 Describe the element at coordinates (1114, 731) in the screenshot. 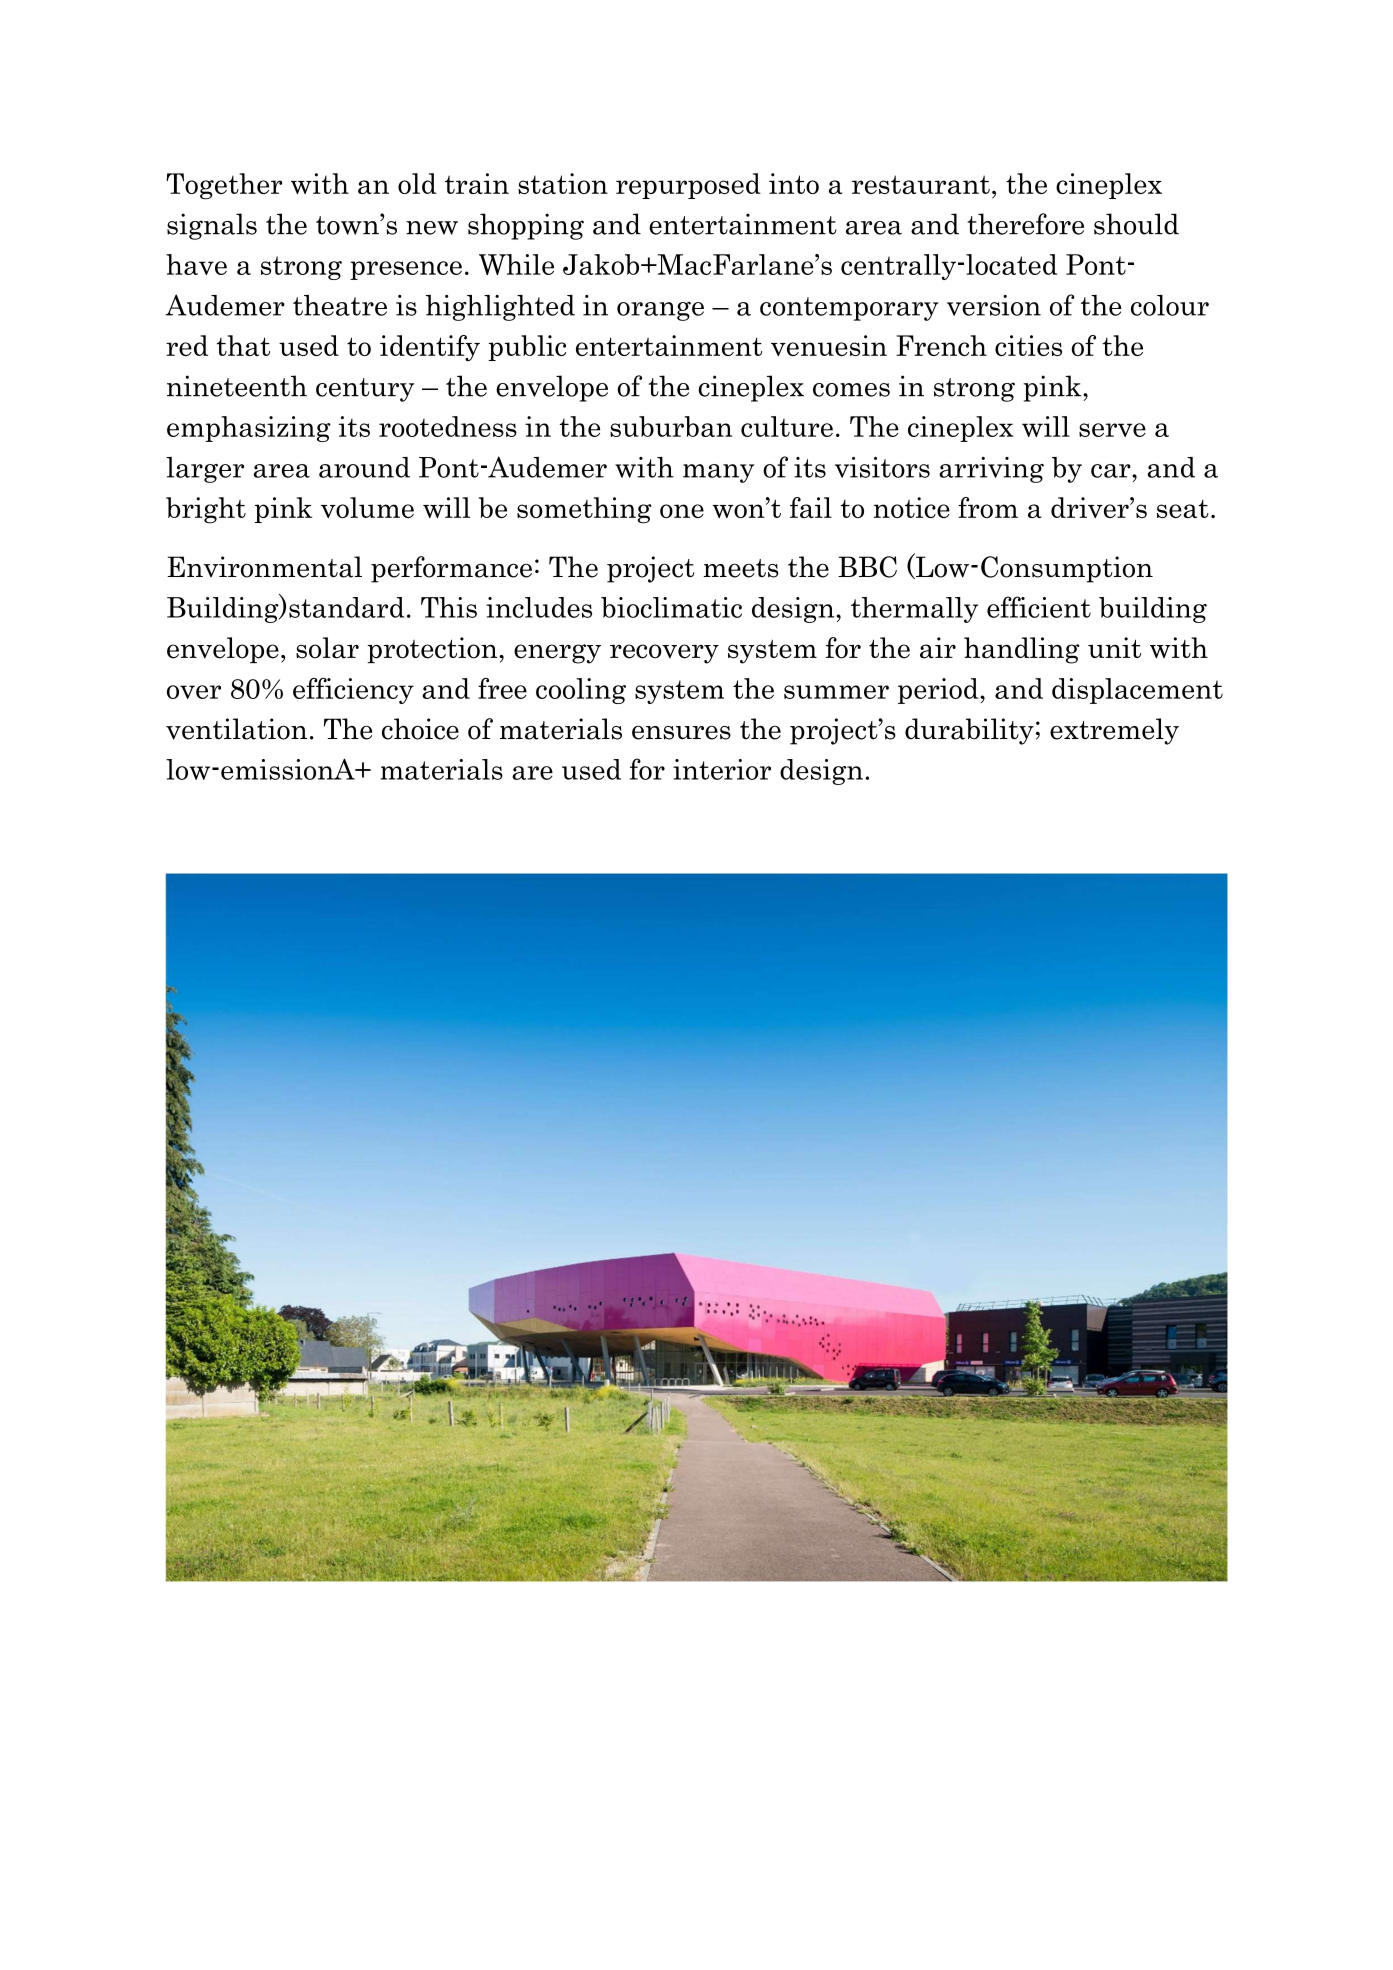

I see `extremely` at that location.
